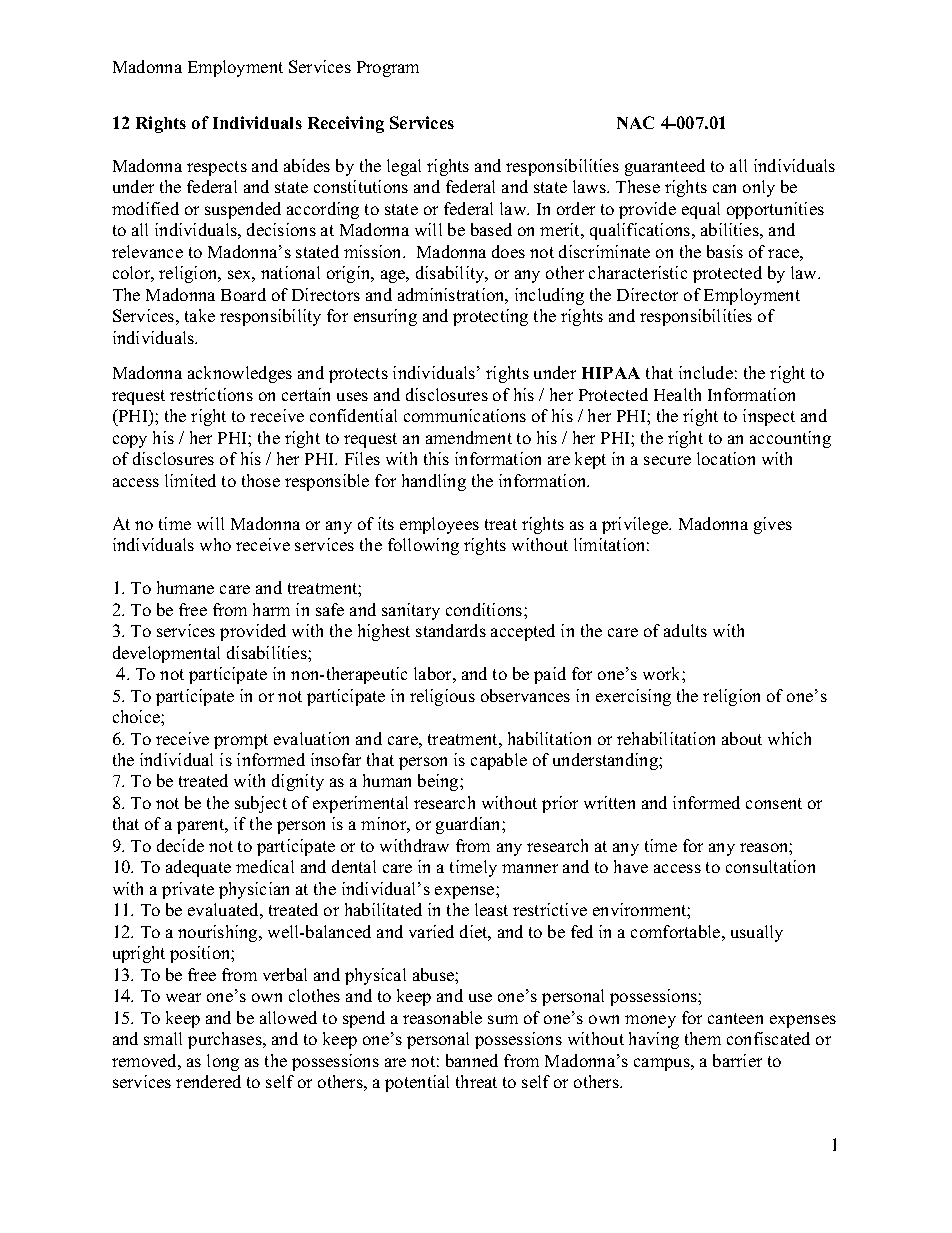  I want to click on long, so click(223, 1062).
